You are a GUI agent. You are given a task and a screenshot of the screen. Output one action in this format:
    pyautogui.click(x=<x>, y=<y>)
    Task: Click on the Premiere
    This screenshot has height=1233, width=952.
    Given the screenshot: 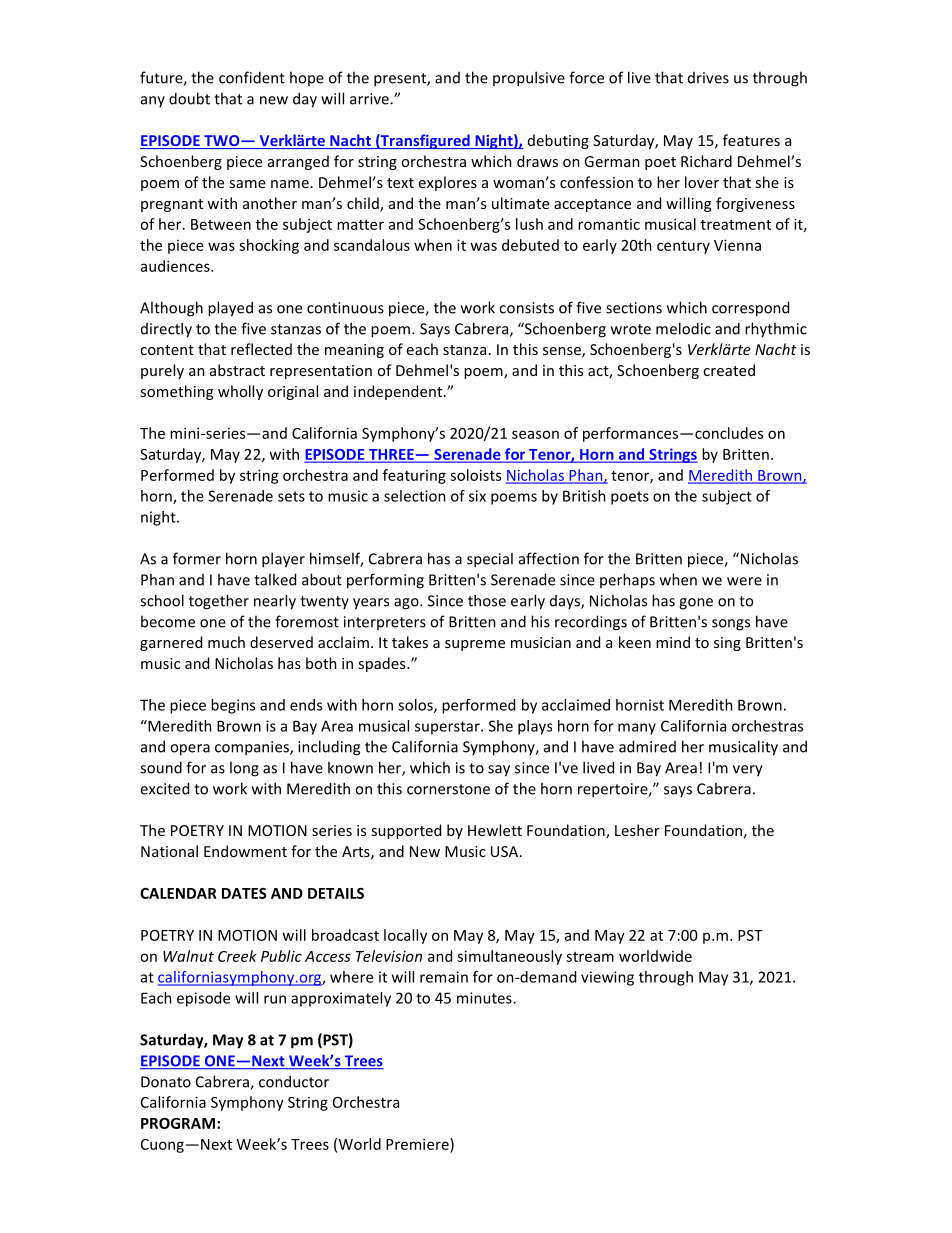 What is the action you would take?
    pyautogui.click(x=418, y=1144)
